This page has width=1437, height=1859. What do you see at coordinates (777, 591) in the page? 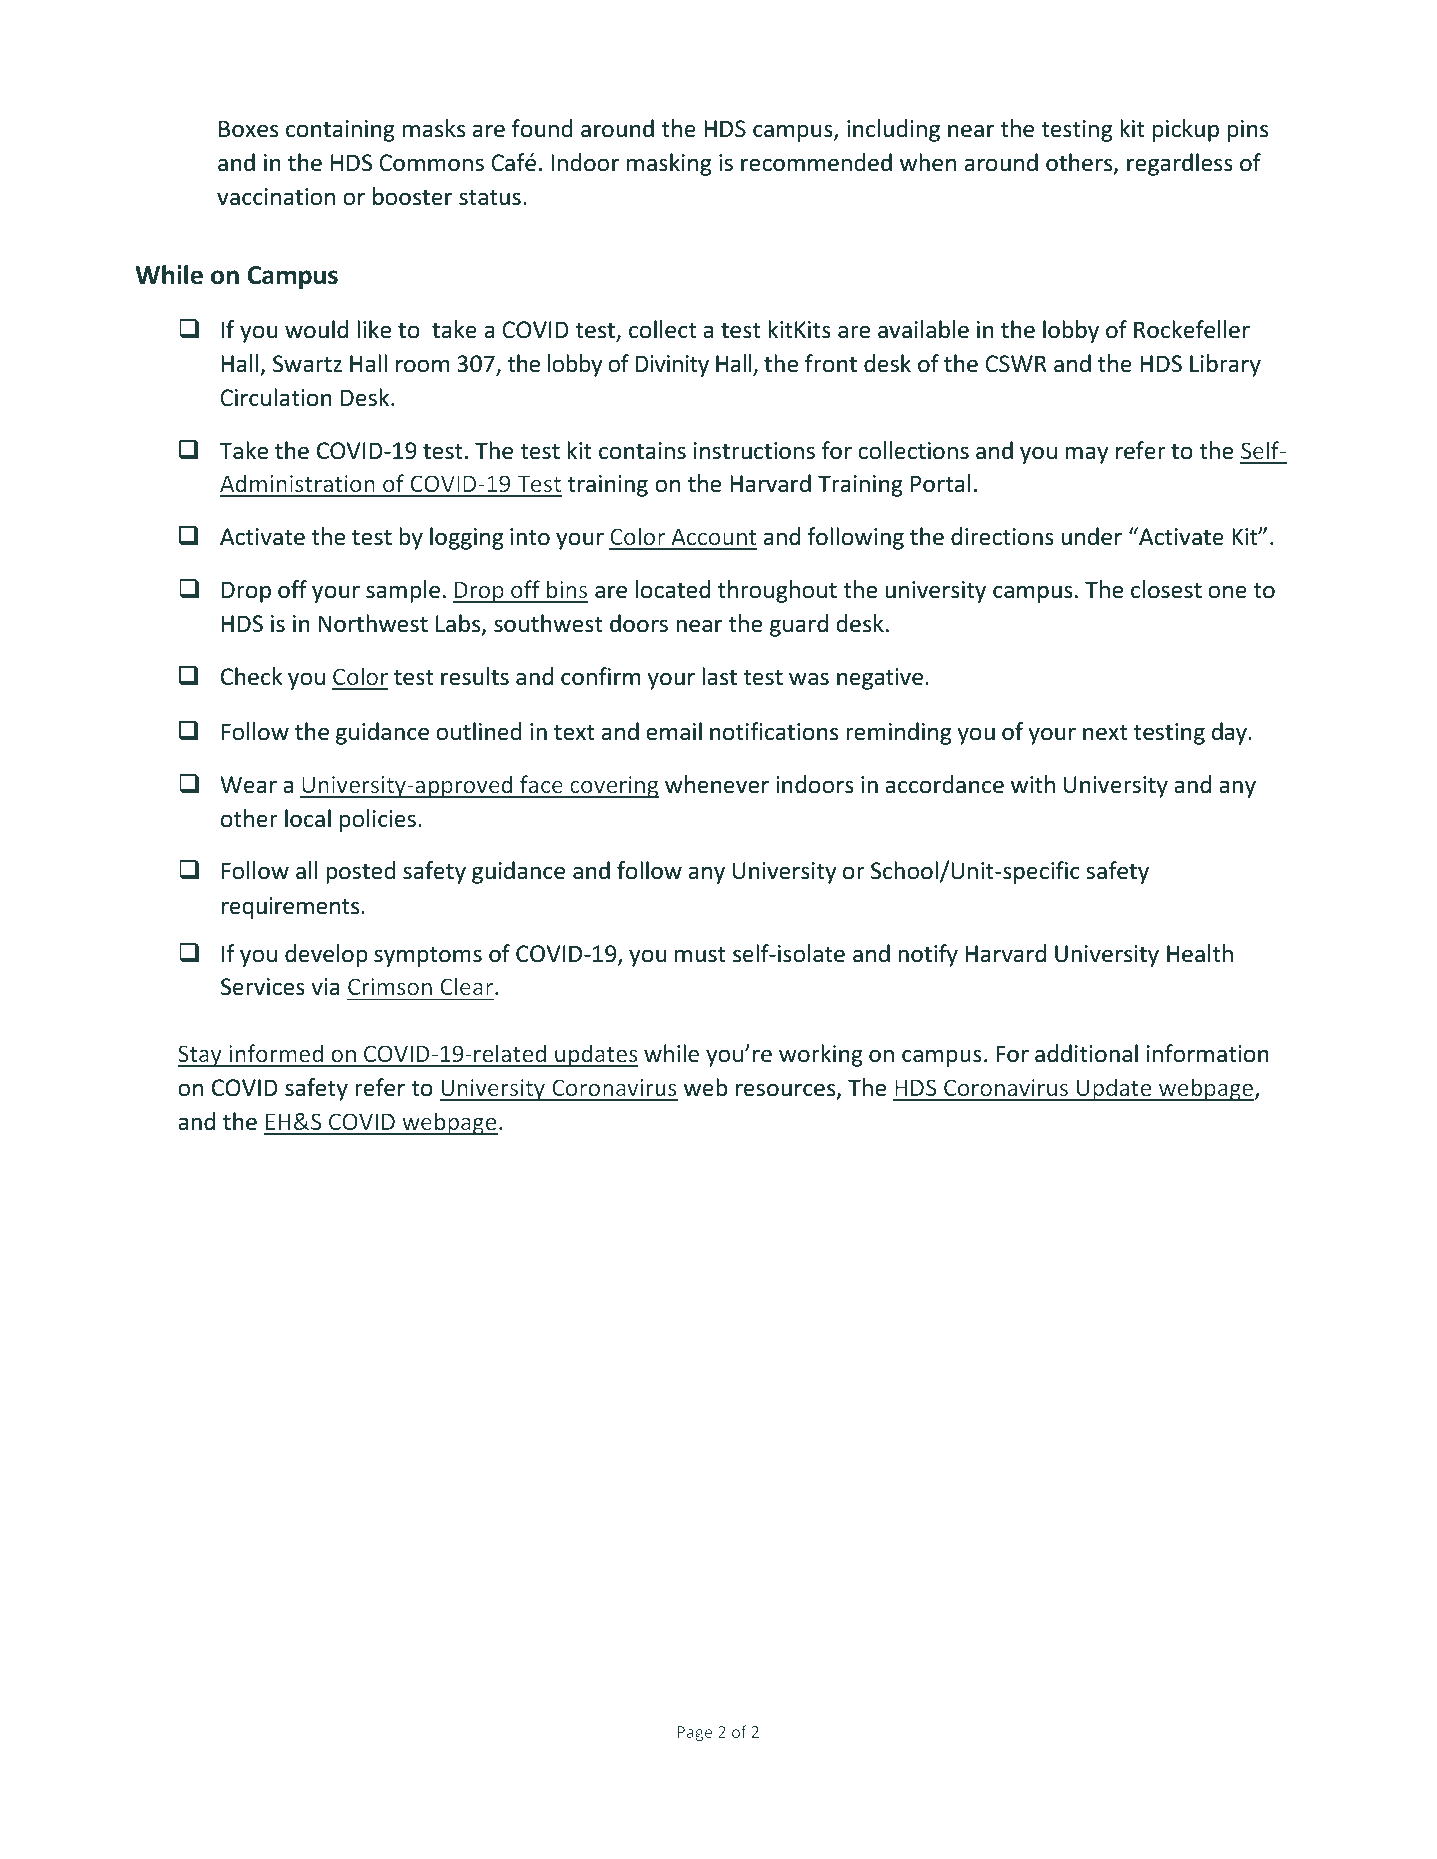
I see `throughout` at bounding box center [777, 591].
